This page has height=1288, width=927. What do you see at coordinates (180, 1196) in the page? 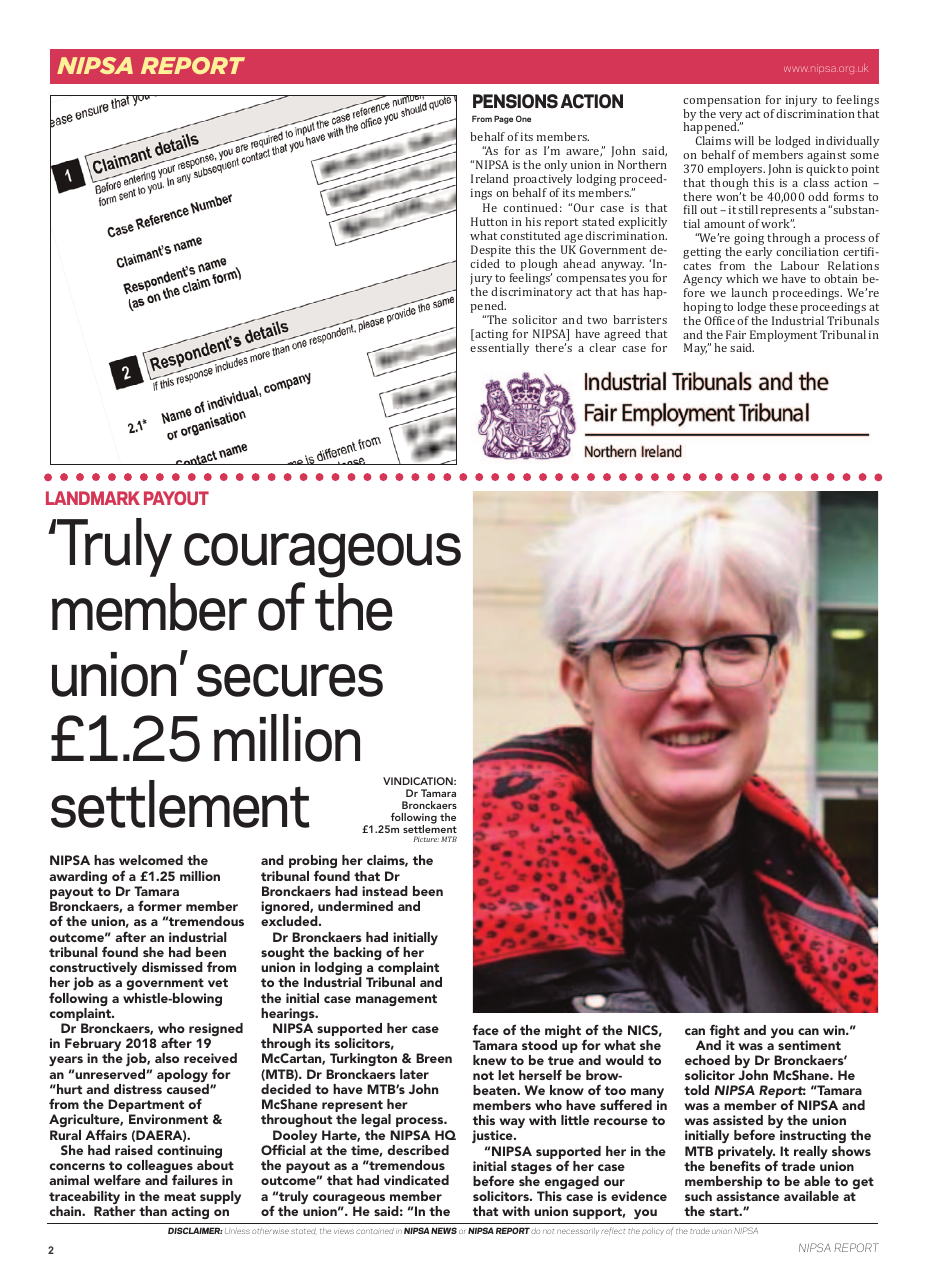
I see `meat` at bounding box center [180, 1196].
